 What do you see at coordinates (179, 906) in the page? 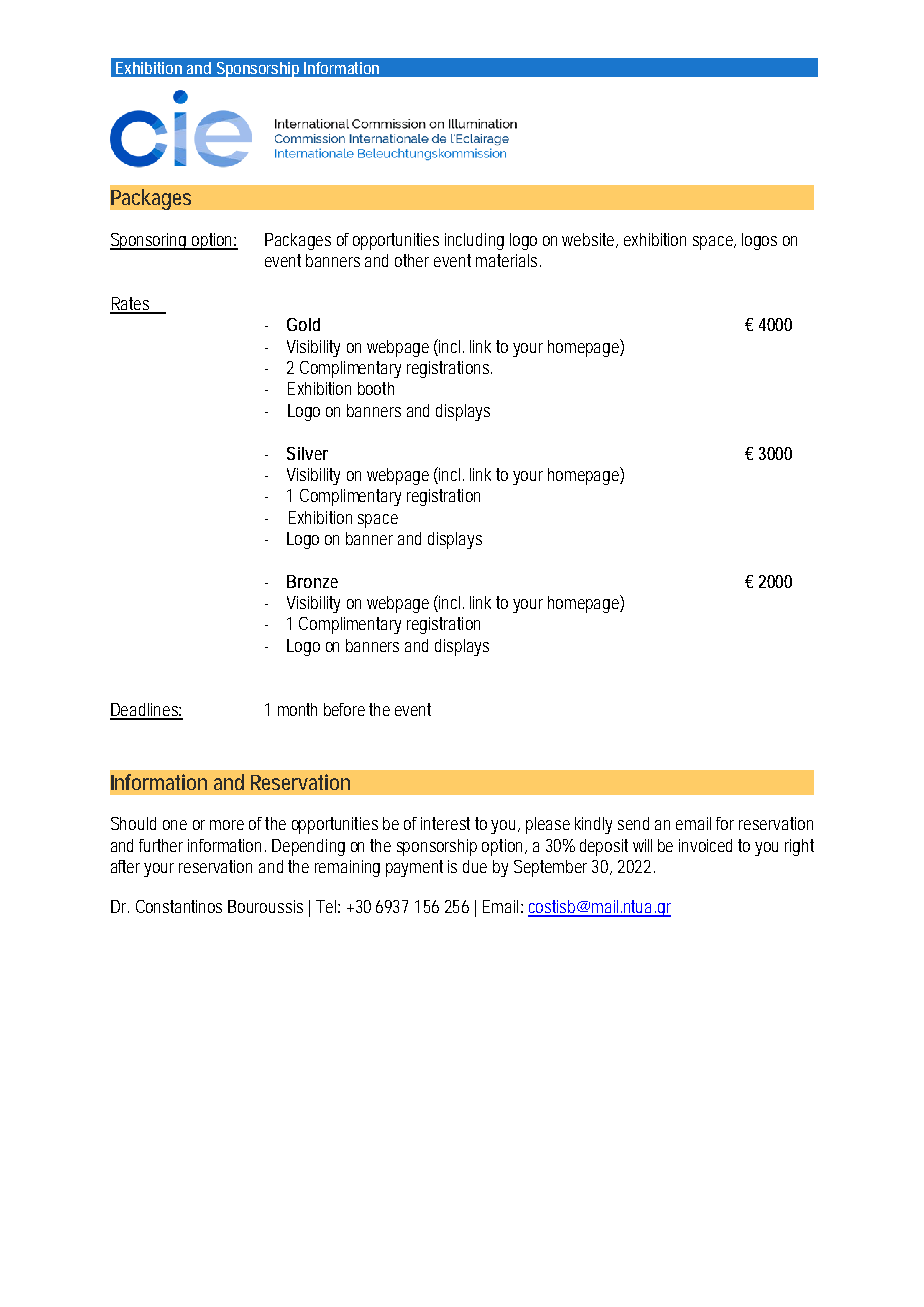
I see `Constantinos` at bounding box center [179, 906].
